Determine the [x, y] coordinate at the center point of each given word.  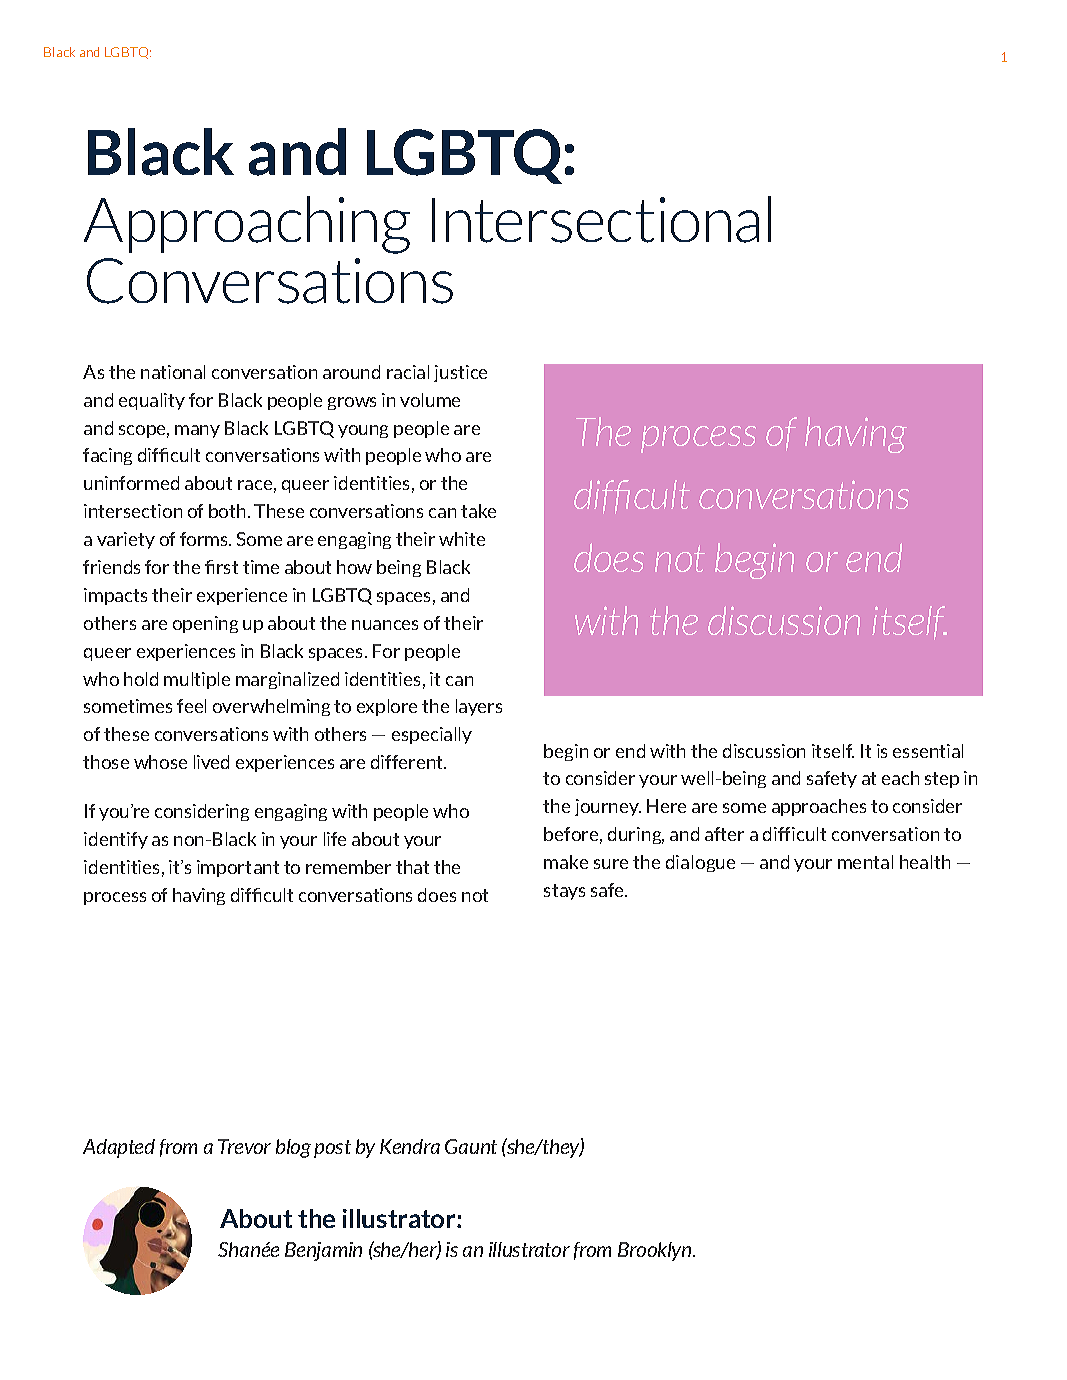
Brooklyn [656, 1251]
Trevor [244, 1146]
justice [460, 373]
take [478, 511]
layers [479, 707]
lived [211, 762]
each [900, 778]
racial [408, 372]
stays [564, 892]
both [227, 511]
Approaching [247, 225]
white [462, 539]
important [238, 868]
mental [865, 862]
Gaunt [471, 1146]
